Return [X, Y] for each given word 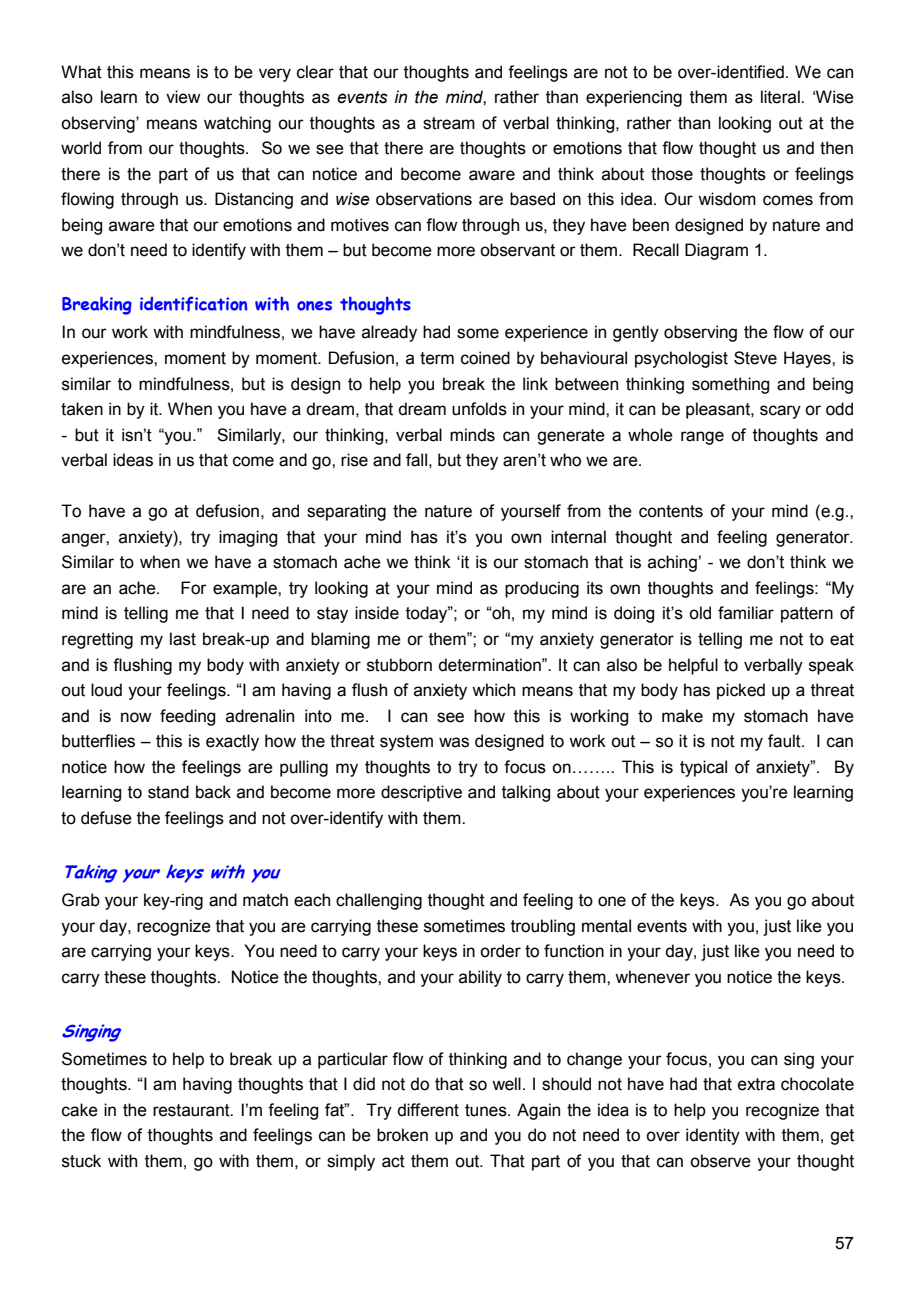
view [183, 97]
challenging [379, 901]
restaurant [192, 1110]
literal [781, 97]
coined [485, 358]
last [183, 639]
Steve [755, 358]
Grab [81, 900]
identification [194, 304]
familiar [746, 613]
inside [377, 613]
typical [703, 768]
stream [449, 123]
